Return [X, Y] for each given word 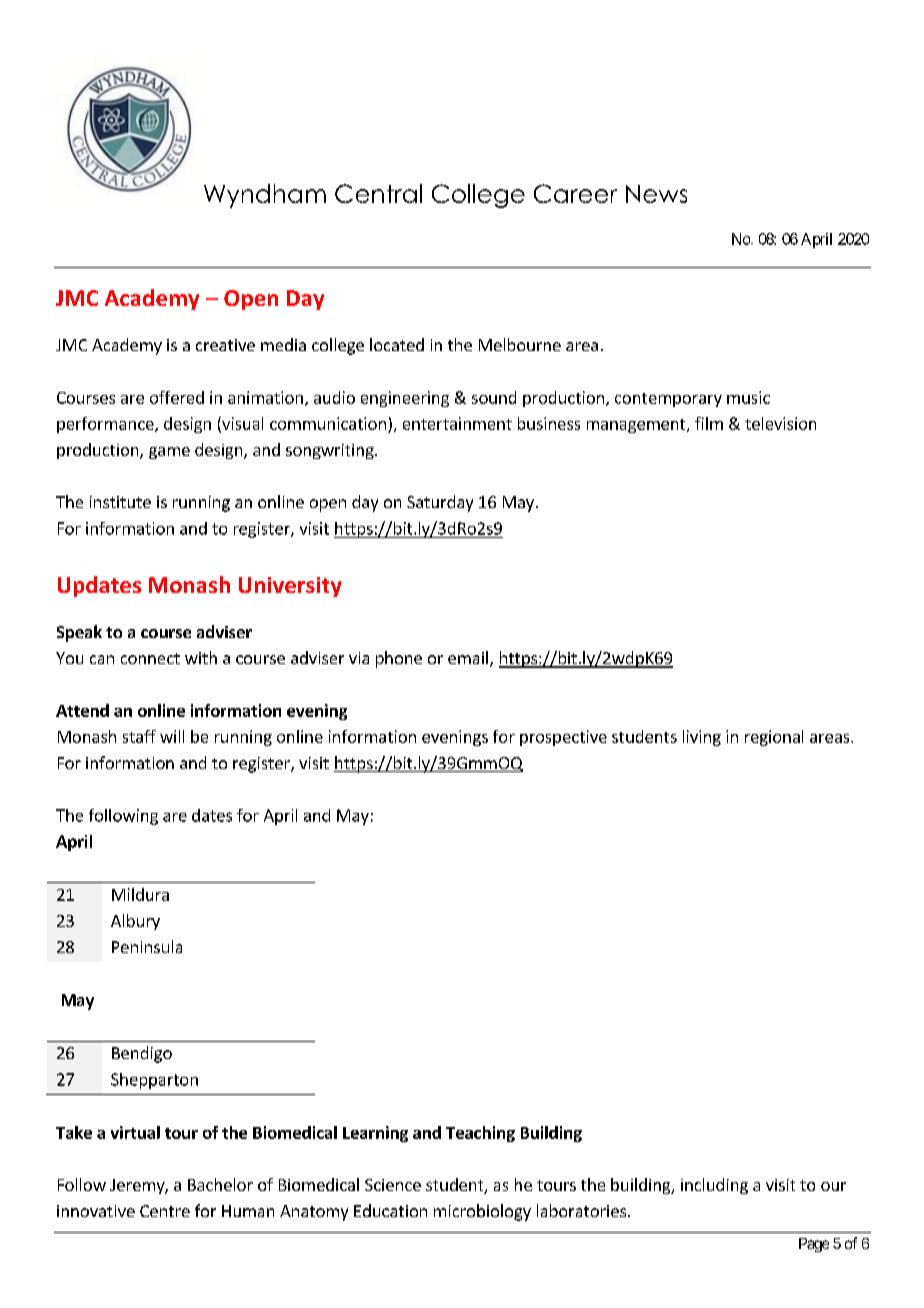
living [702, 738]
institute [120, 502]
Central [378, 193]
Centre [165, 1211]
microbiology [482, 1212]
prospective [563, 738]
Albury [135, 922]
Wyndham [265, 196]
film [709, 423]
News [656, 194]
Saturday [440, 503]
